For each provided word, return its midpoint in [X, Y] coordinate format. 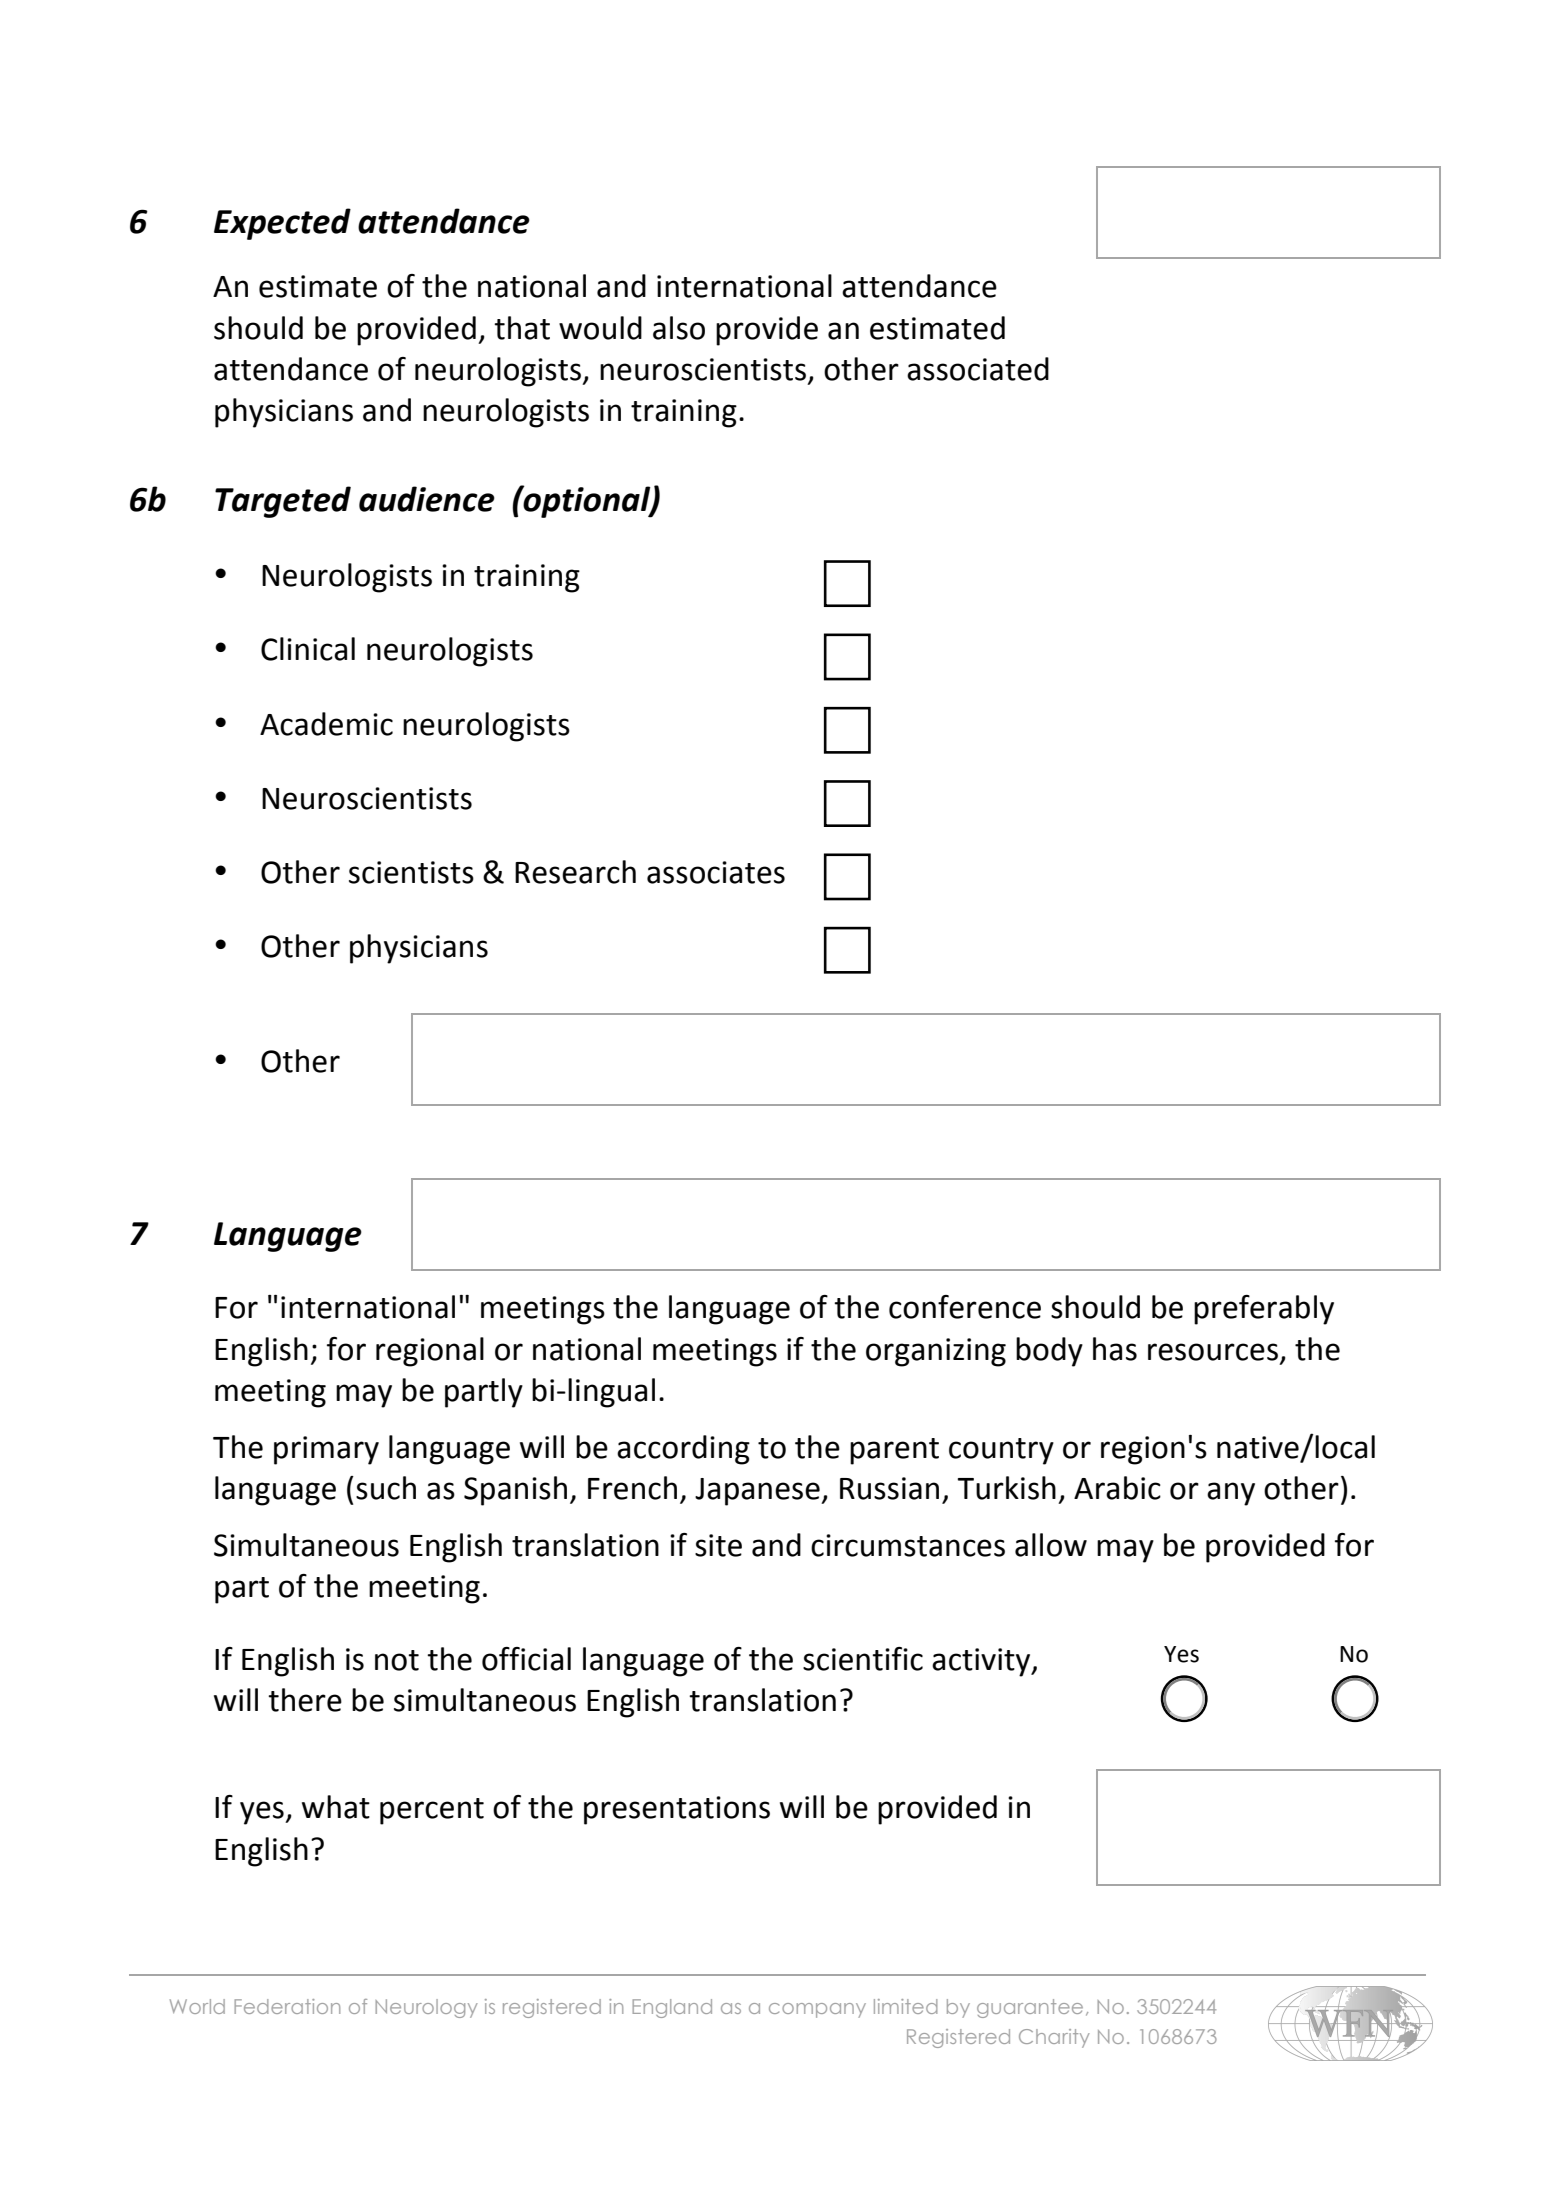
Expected [282, 224]
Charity [1054, 2038]
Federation [287, 2006]
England [672, 2008]
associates [716, 872]
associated [978, 369]
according [683, 1450]
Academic [326, 724]
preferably [1264, 1310]
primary [326, 1450]
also [679, 328]
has [1115, 1349]
